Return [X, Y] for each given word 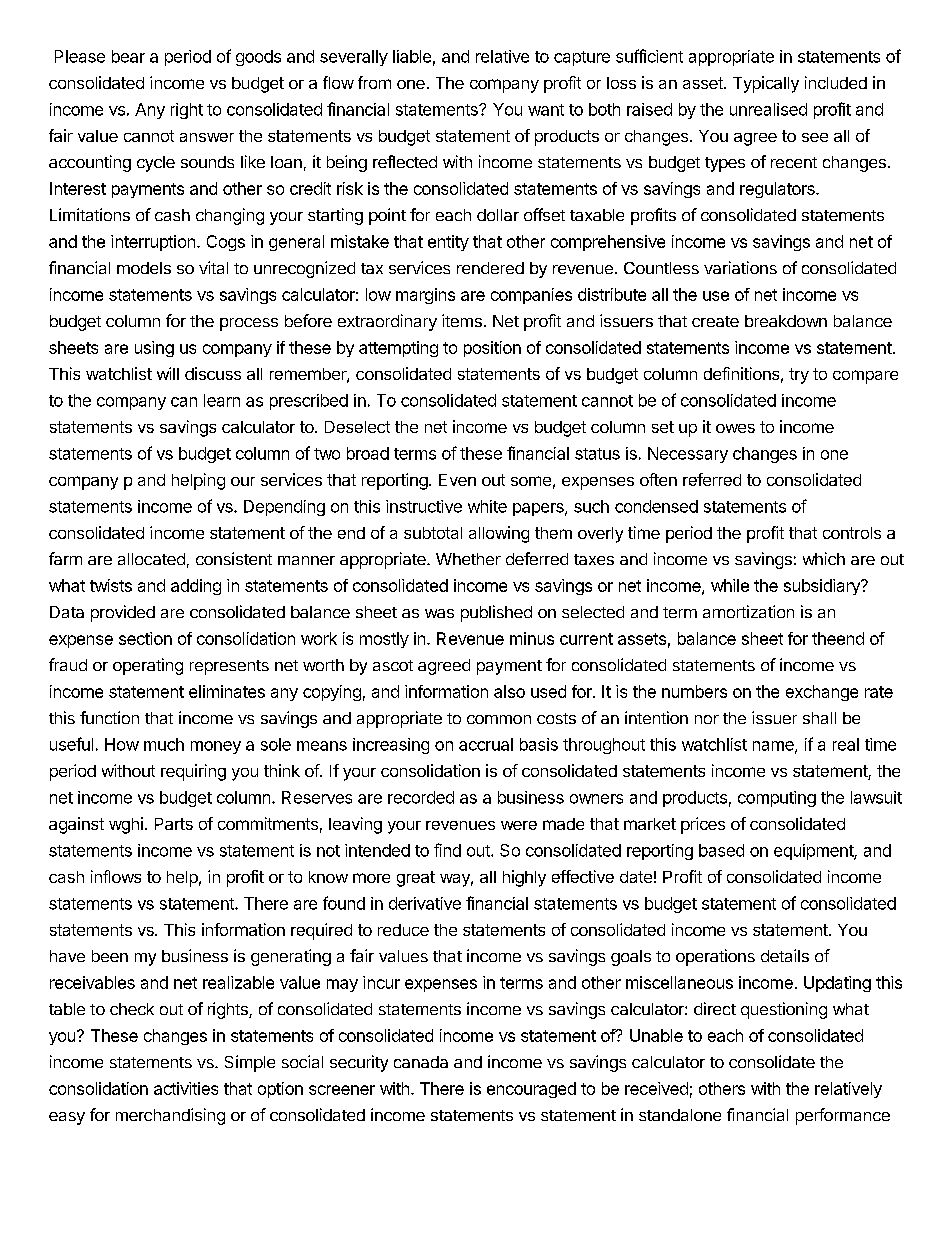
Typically [766, 84]
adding [196, 587]
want [546, 110]
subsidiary [823, 587]
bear [128, 56]
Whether [468, 559]
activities [186, 1088]
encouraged [531, 1090]
